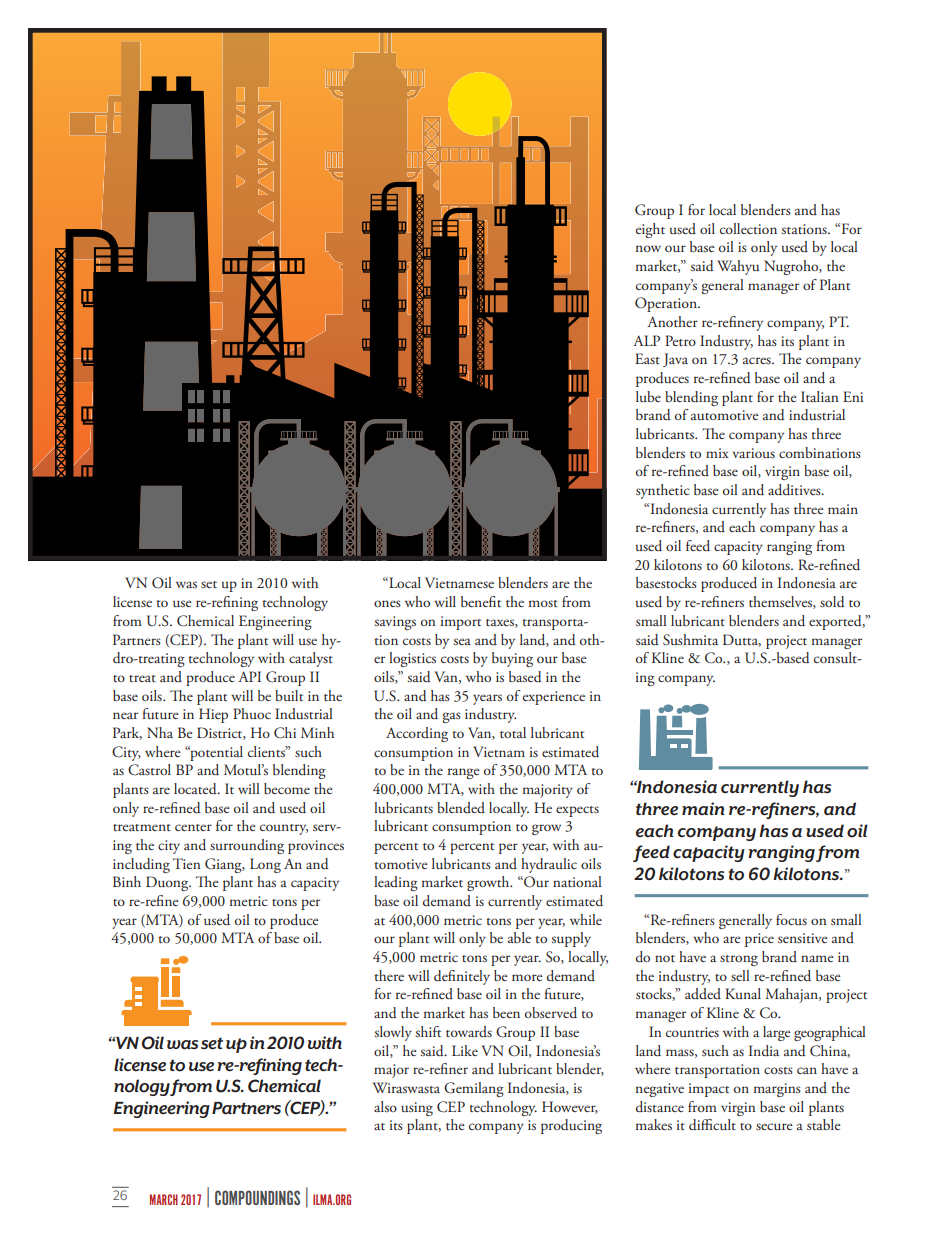 This screenshot has width=952, height=1233. Describe the element at coordinates (690, 640) in the screenshot. I see `Sushmita` at that location.
